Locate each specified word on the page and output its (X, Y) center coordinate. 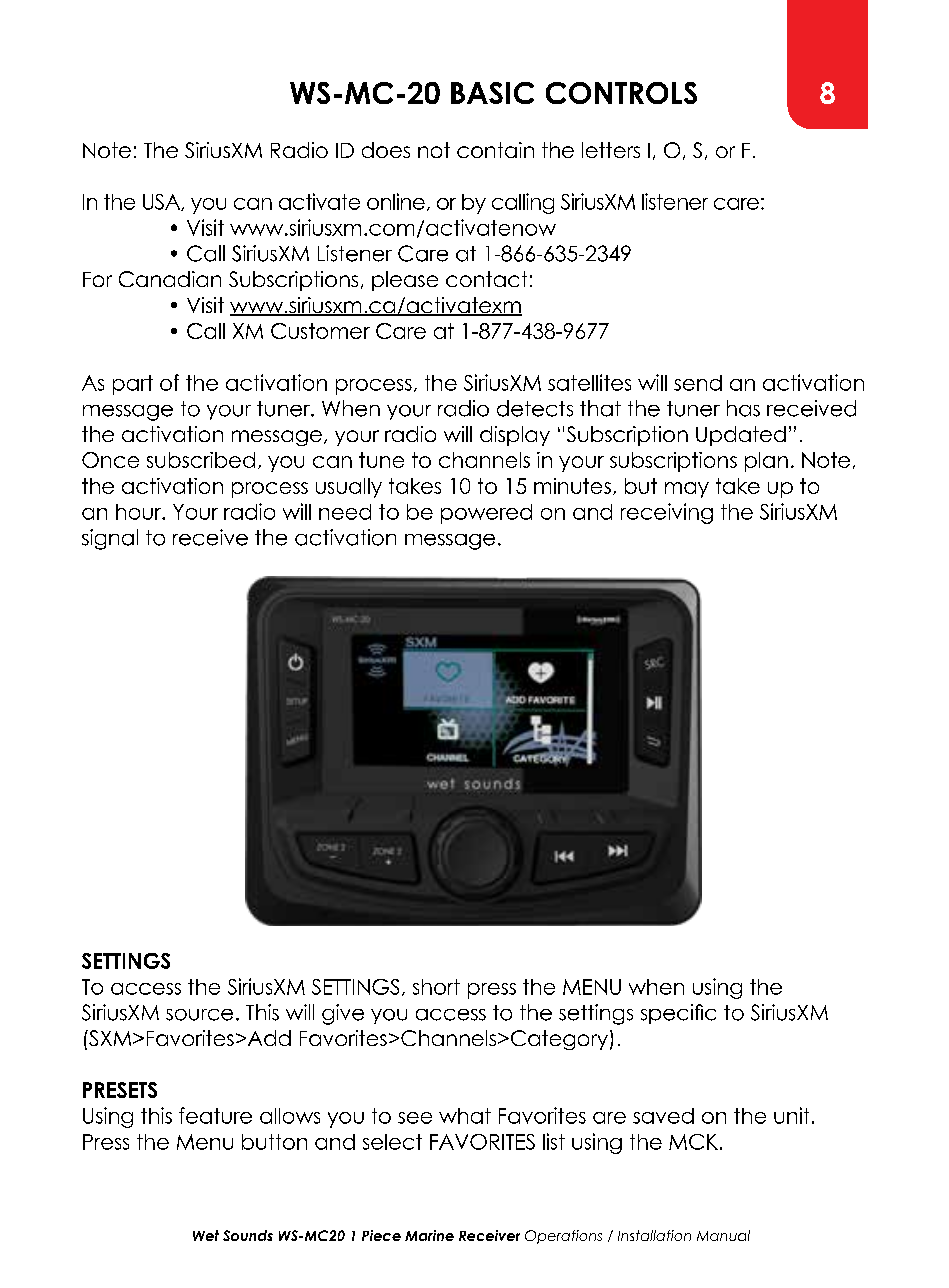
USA (163, 202)
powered (486, 514)
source (199, 1015)
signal (110, 539)
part (133, 385)
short (436, 987)
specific (678, 1014)
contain (495, 150)
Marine (429, 1235)
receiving (667, 513)
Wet (206, 1235)
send (698, 383)
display (515, 436)
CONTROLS (621, 93)
